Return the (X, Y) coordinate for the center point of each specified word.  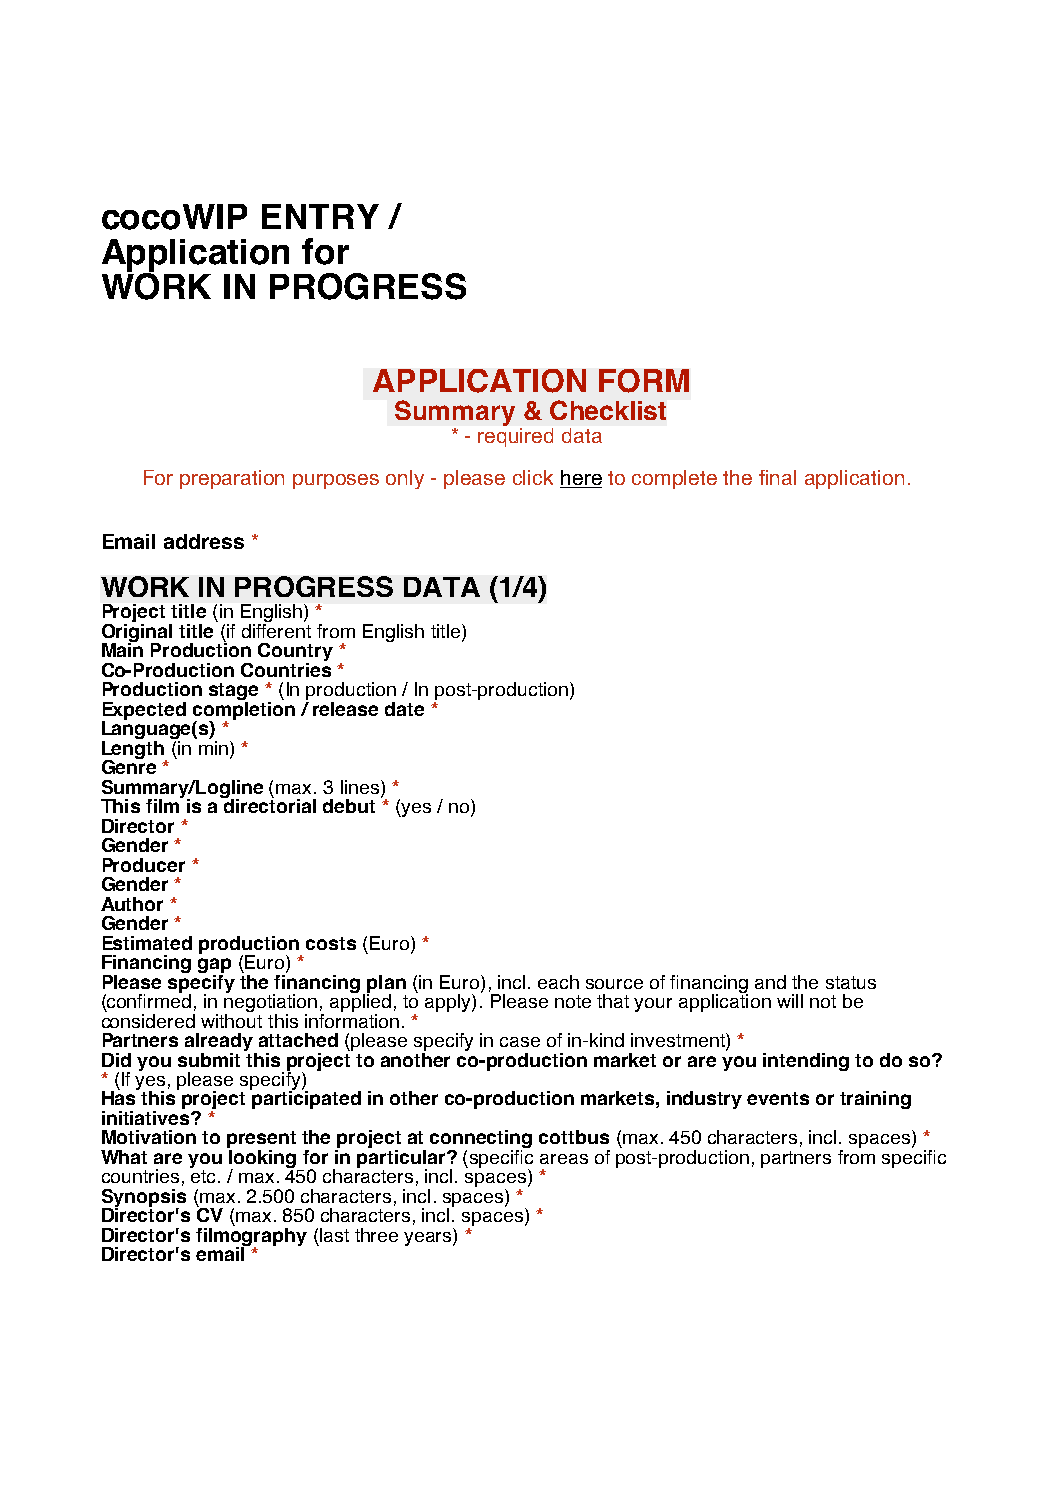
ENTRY (320, 216)
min (213, 746)
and (770, 982)
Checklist (608, 410)
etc (203, 1176)
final (777, 477)
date (404, 709)
